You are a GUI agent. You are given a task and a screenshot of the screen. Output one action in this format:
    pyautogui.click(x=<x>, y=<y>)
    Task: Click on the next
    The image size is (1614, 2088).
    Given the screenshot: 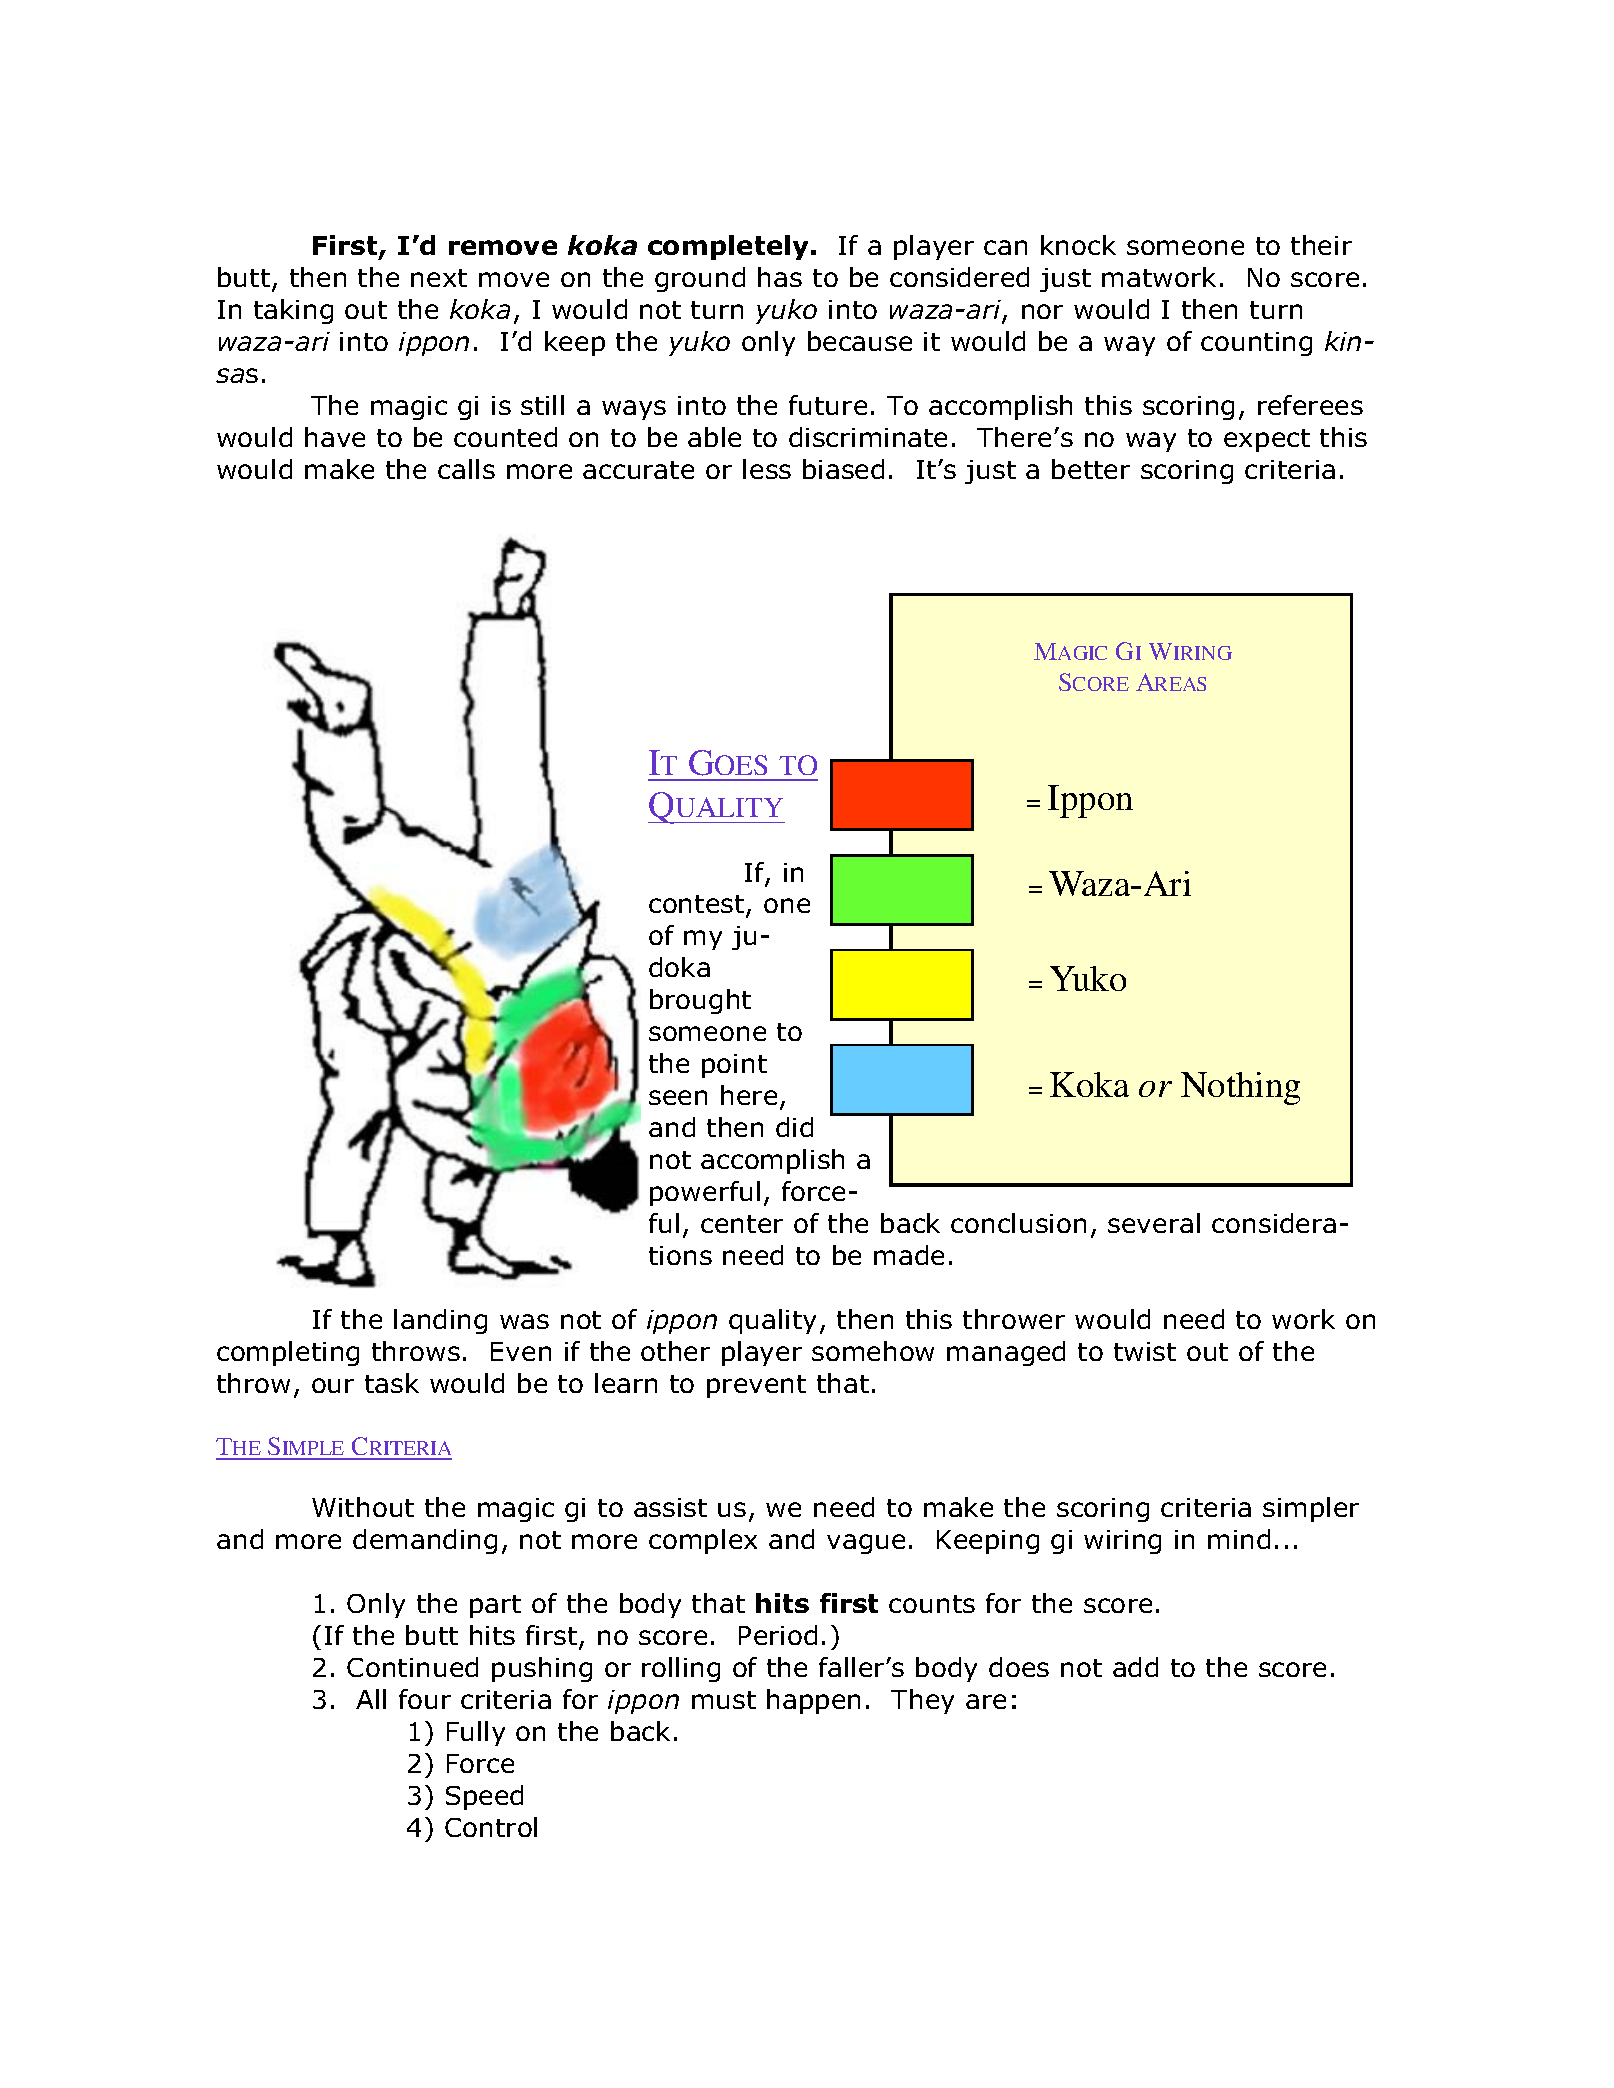 What is the action you would take?
    pyautogui.click(x=439, y=278)
